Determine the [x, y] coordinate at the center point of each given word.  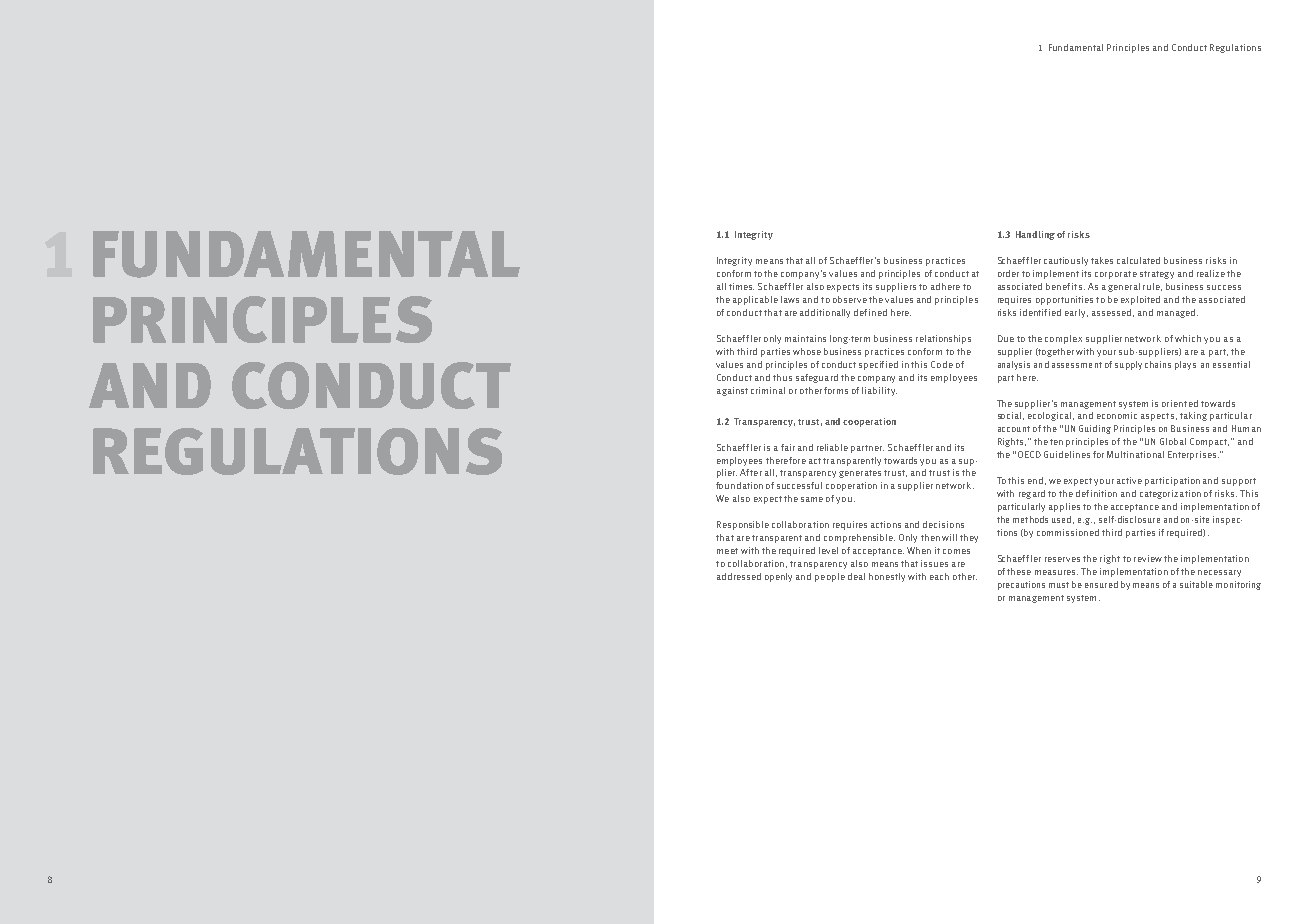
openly [778, 577]
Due [1006, 338]
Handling [1035, 235]
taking [1193, 416]
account [1014, 429]
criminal [768, 390]
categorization [1170, 494]
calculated [1138, 260]
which [1188, 338]
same [812, 499]
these [1019, 571]
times [741, 286]
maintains [805, 338]
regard [1032, 494]
